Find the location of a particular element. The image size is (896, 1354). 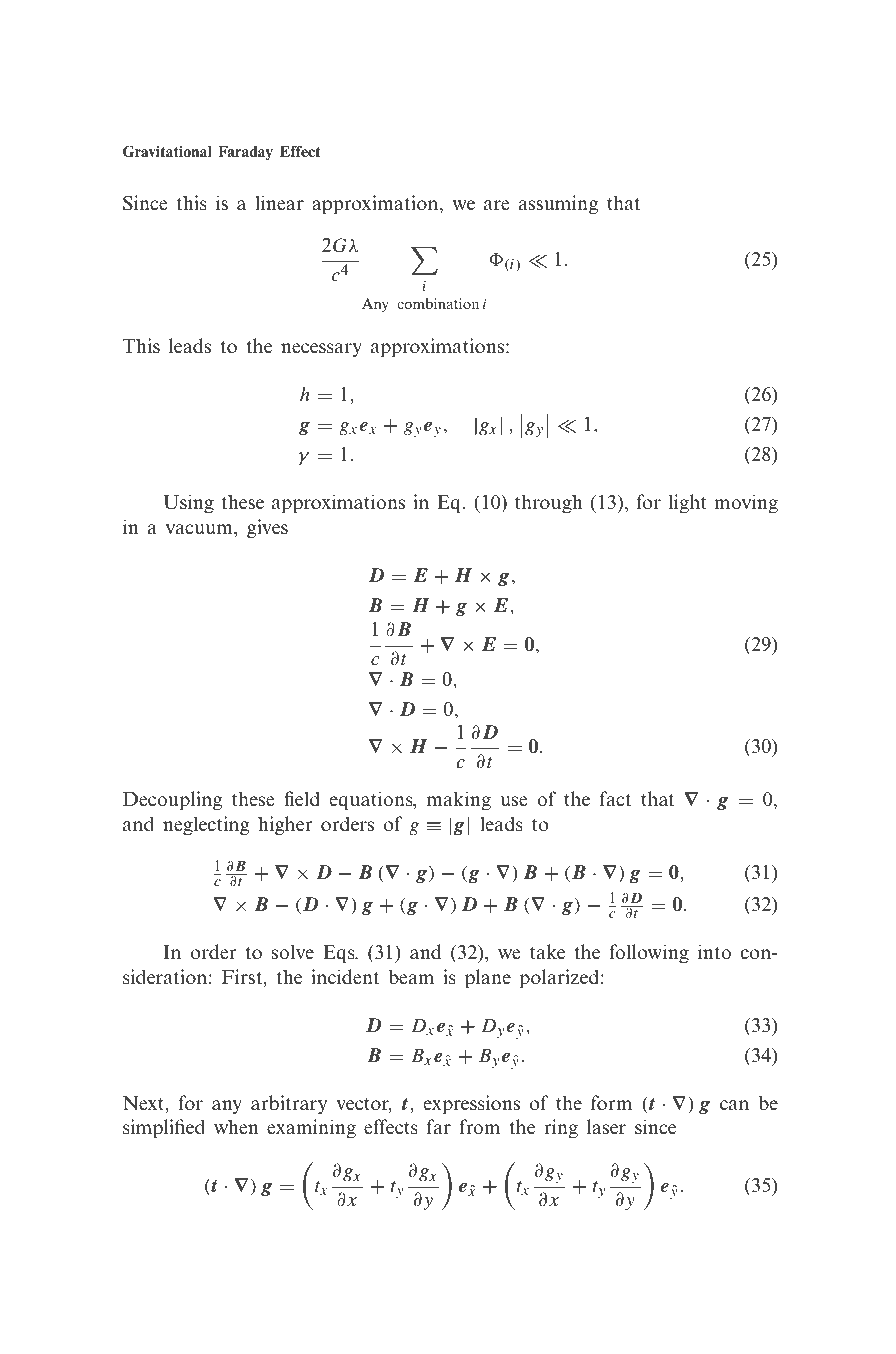

light is located at coordinates (687, 504).
